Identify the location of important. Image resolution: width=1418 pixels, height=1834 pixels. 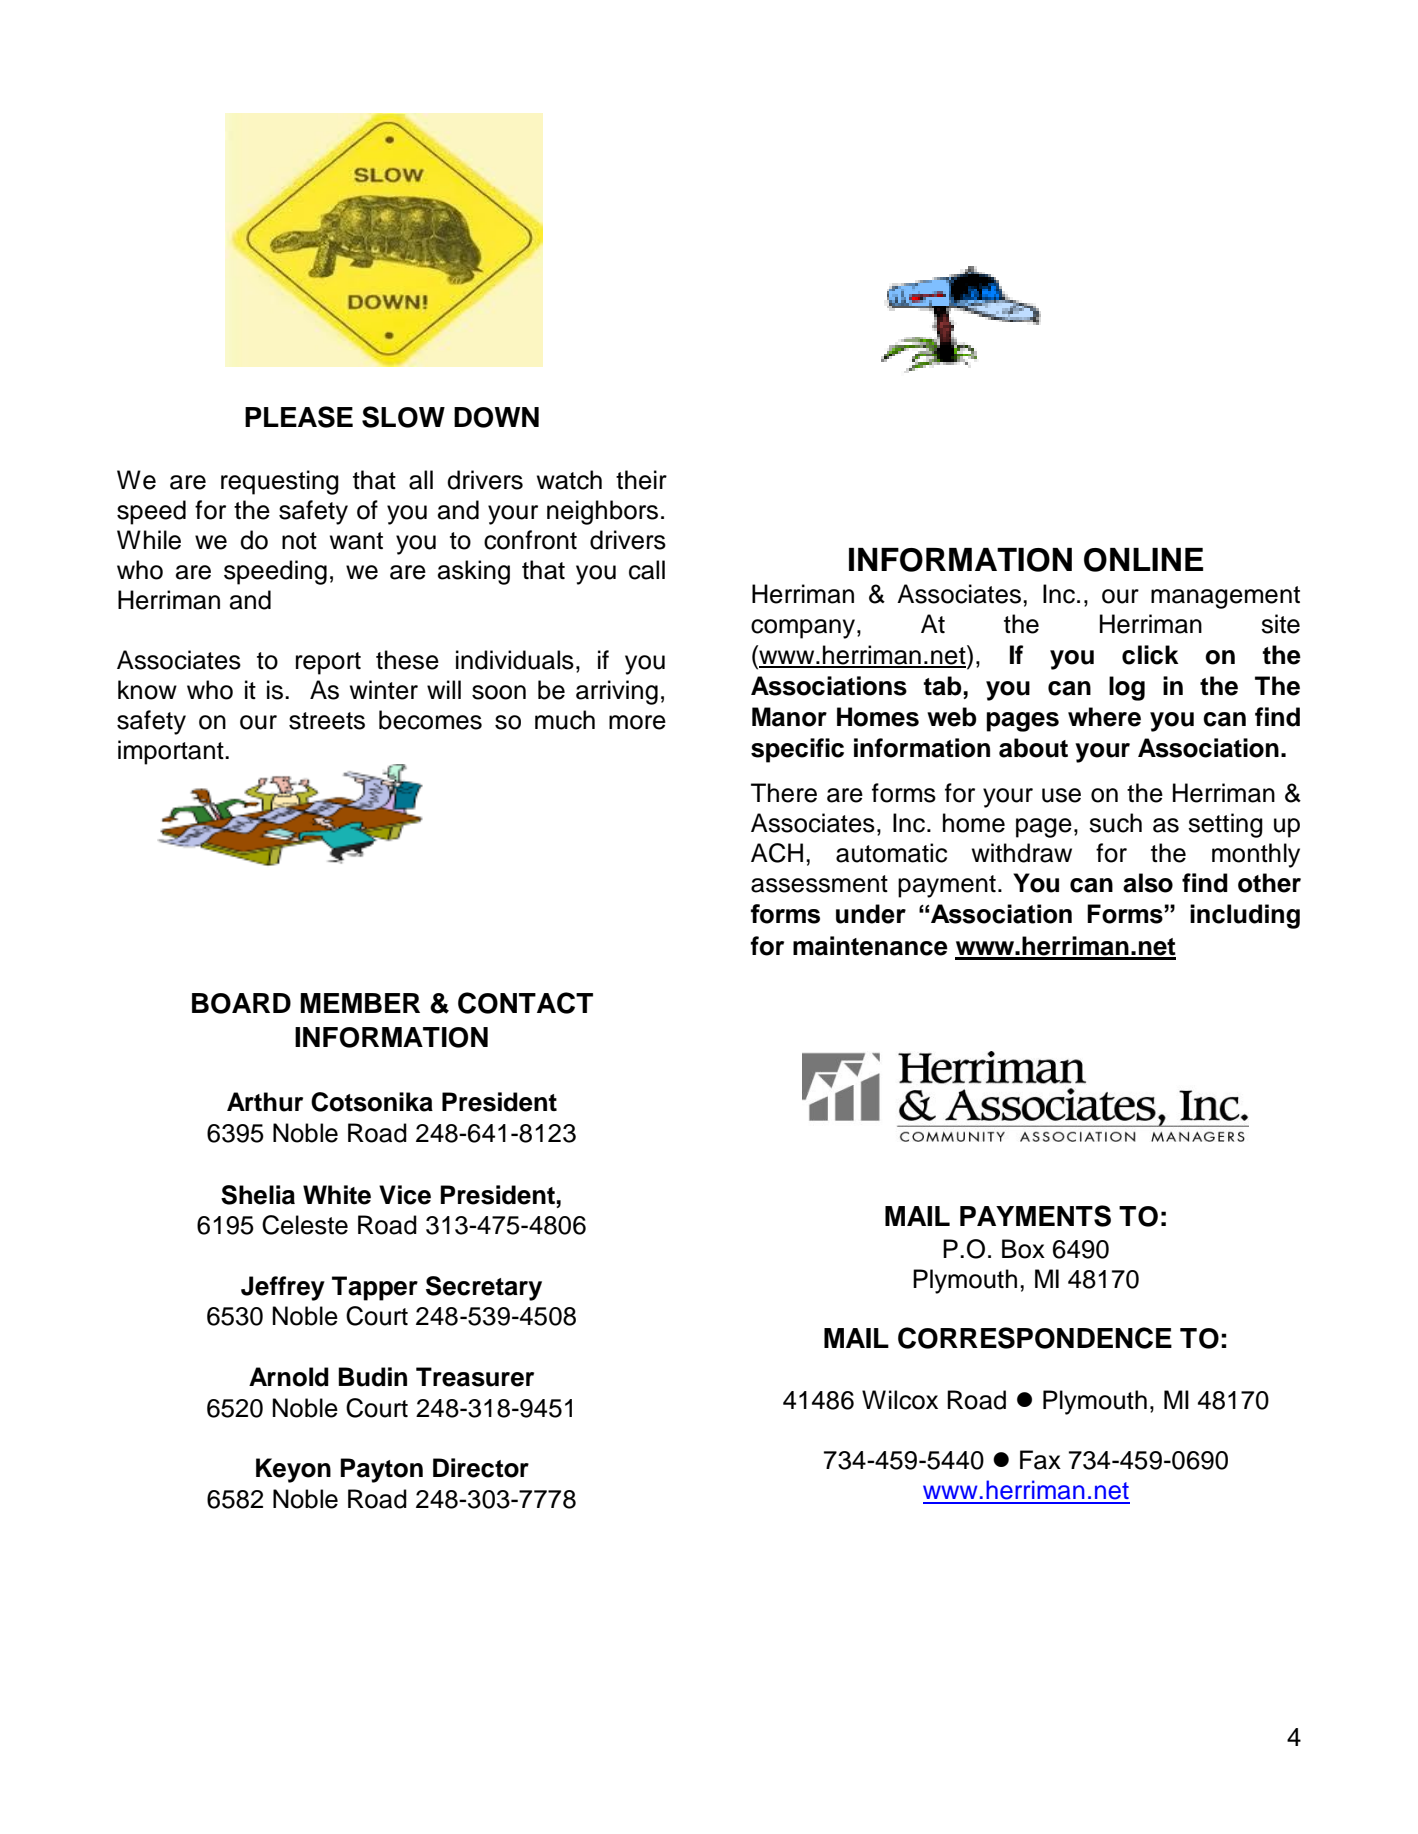
(172, 752).
